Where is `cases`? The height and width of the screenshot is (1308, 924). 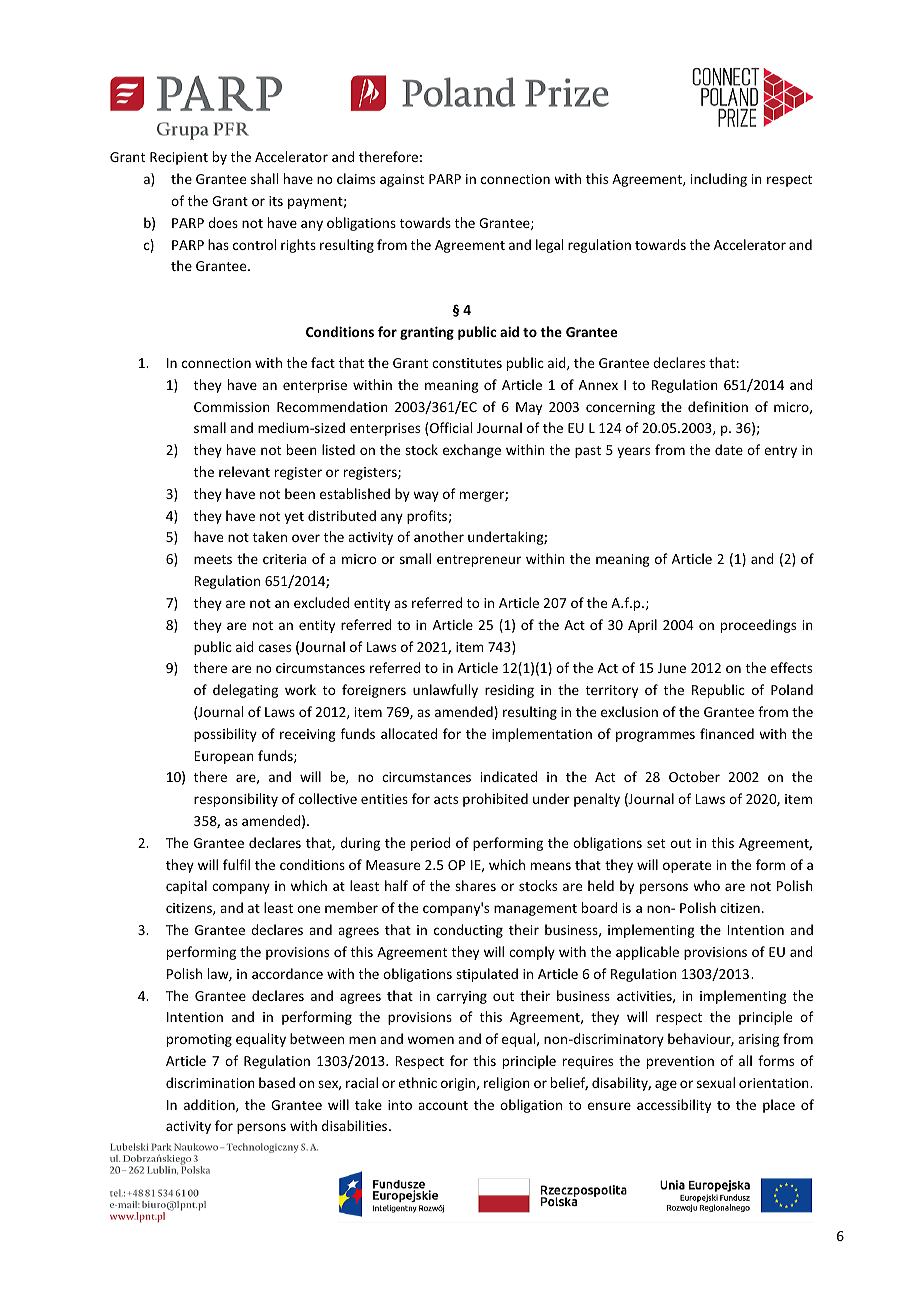
cases is located at coordinates (274, 648).
